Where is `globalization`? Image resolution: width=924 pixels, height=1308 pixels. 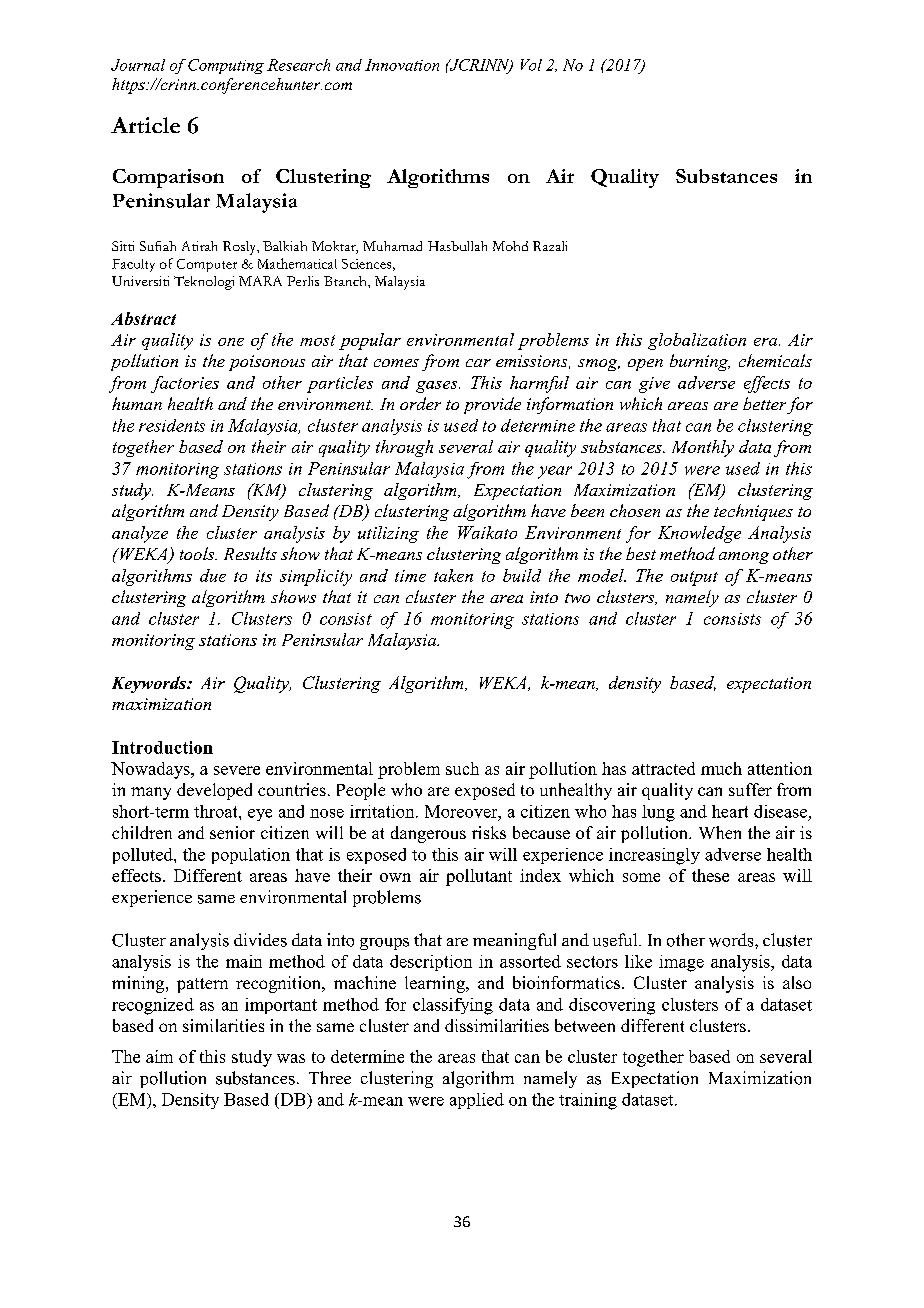 globalization is located at coordinates (697, 341).
